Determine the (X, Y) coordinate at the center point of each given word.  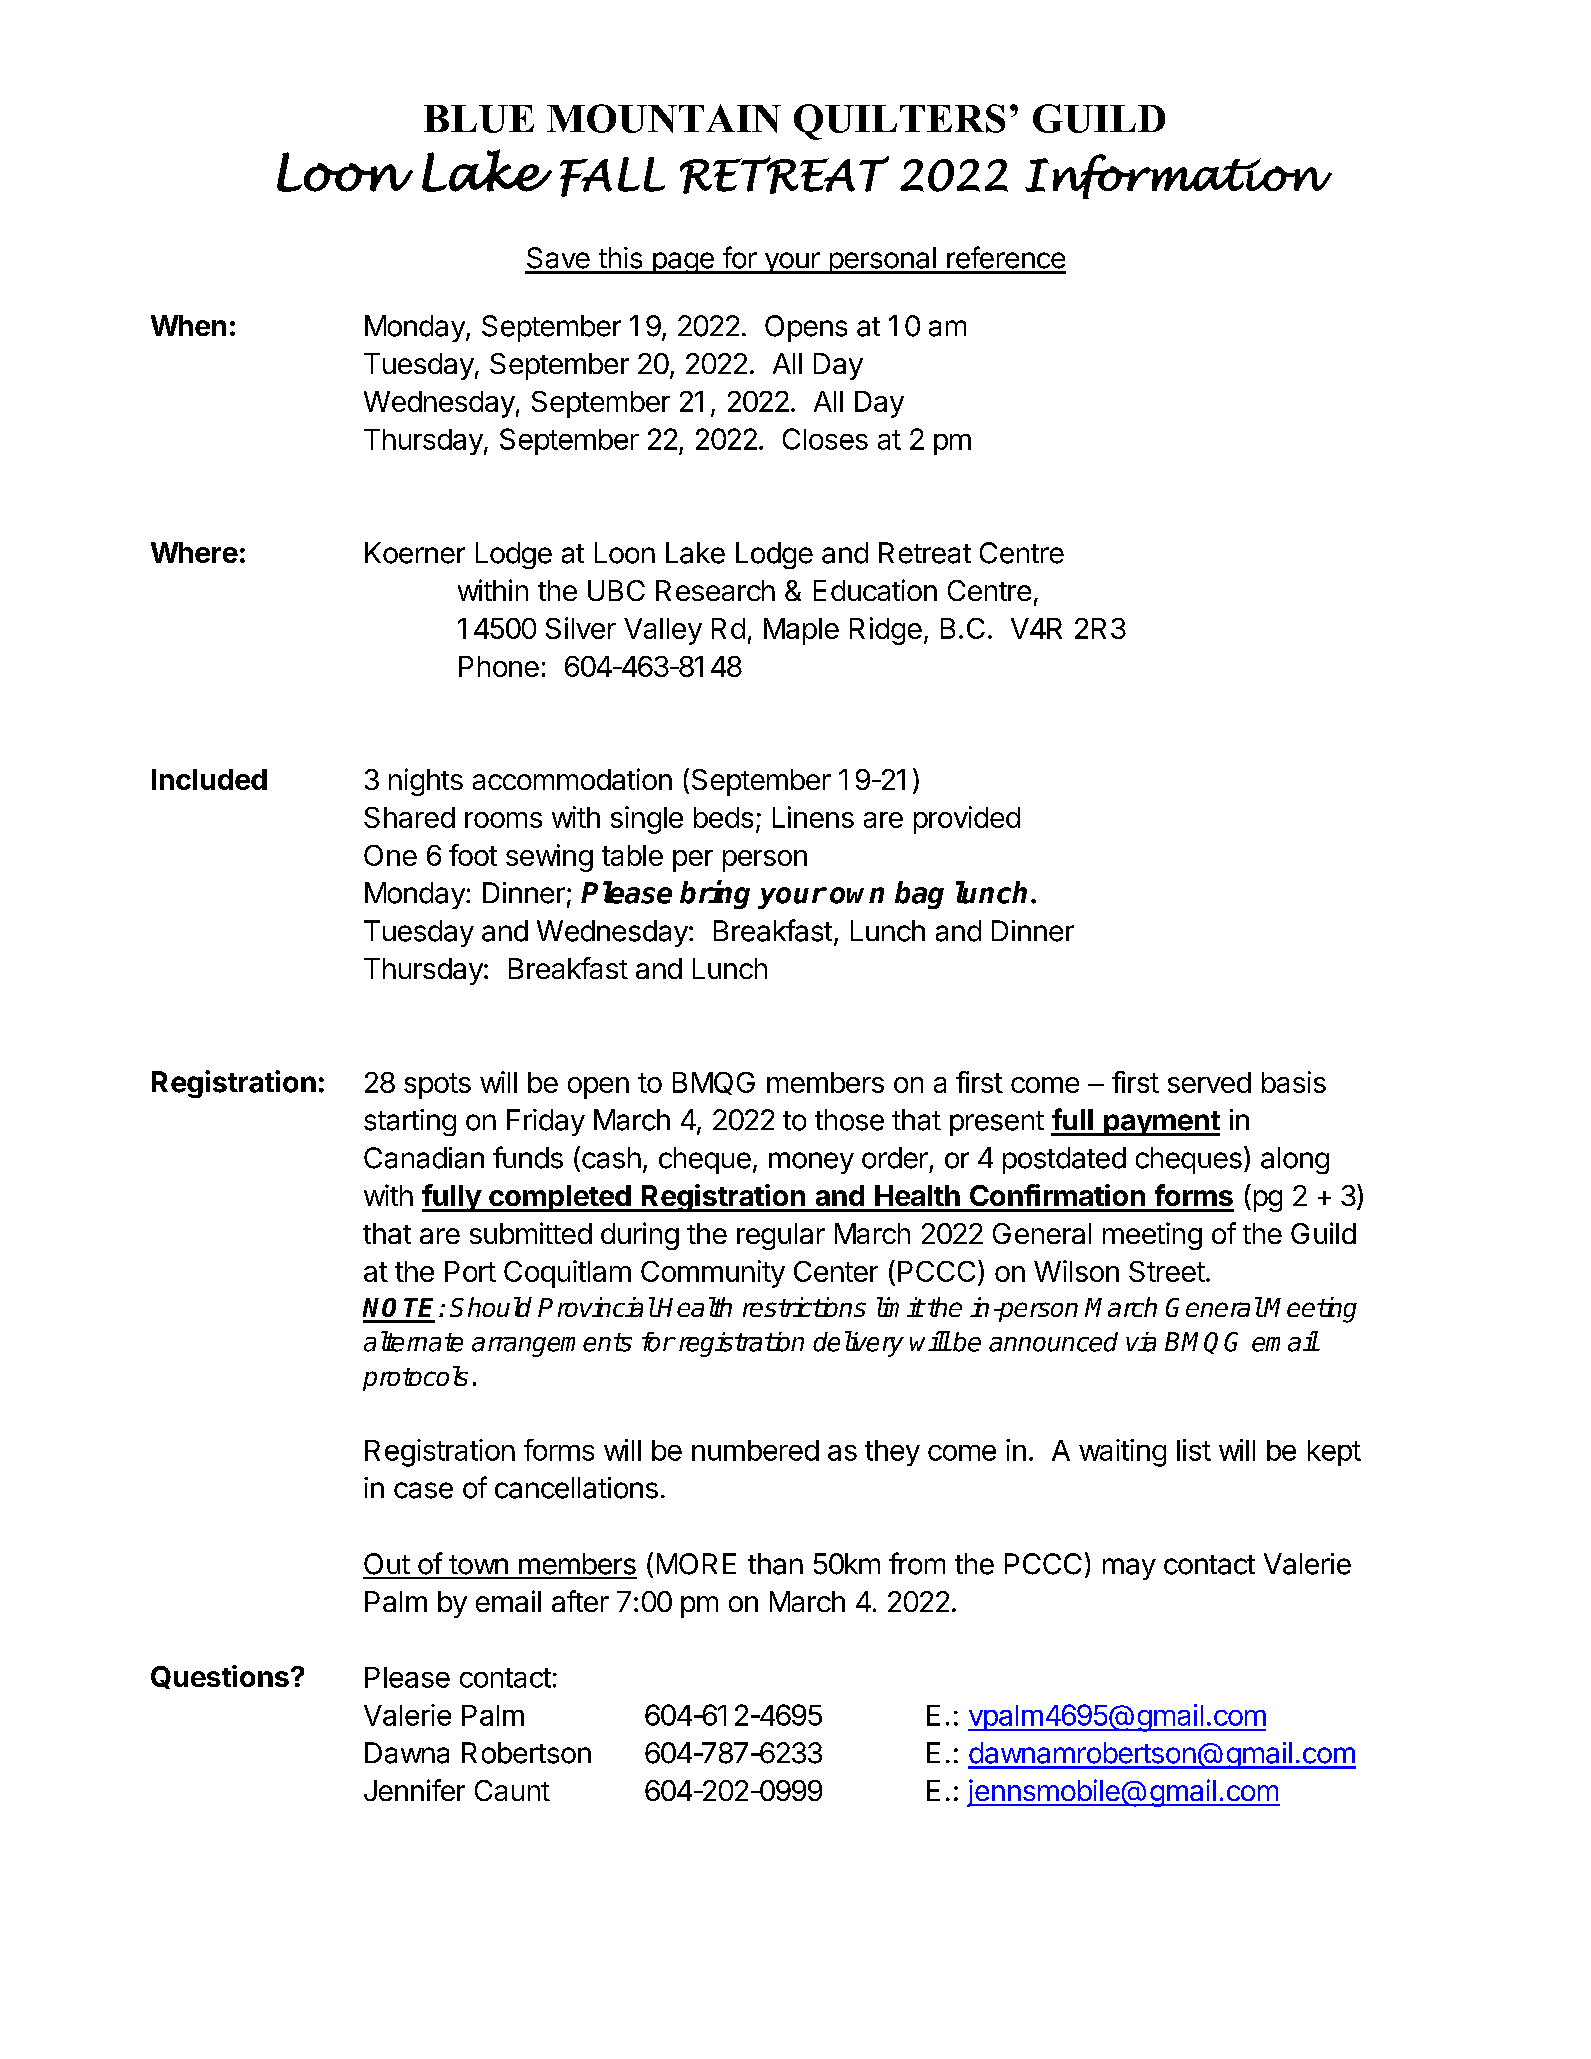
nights (426, 782)
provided (967, 820)
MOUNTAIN (664, 118)
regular (781, 1236)
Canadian (424, 1158)
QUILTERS (899, 122)
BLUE (479, 119)
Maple (801, 631)
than (775, 1564)
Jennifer (414, 1790)
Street (1167, 1271)
